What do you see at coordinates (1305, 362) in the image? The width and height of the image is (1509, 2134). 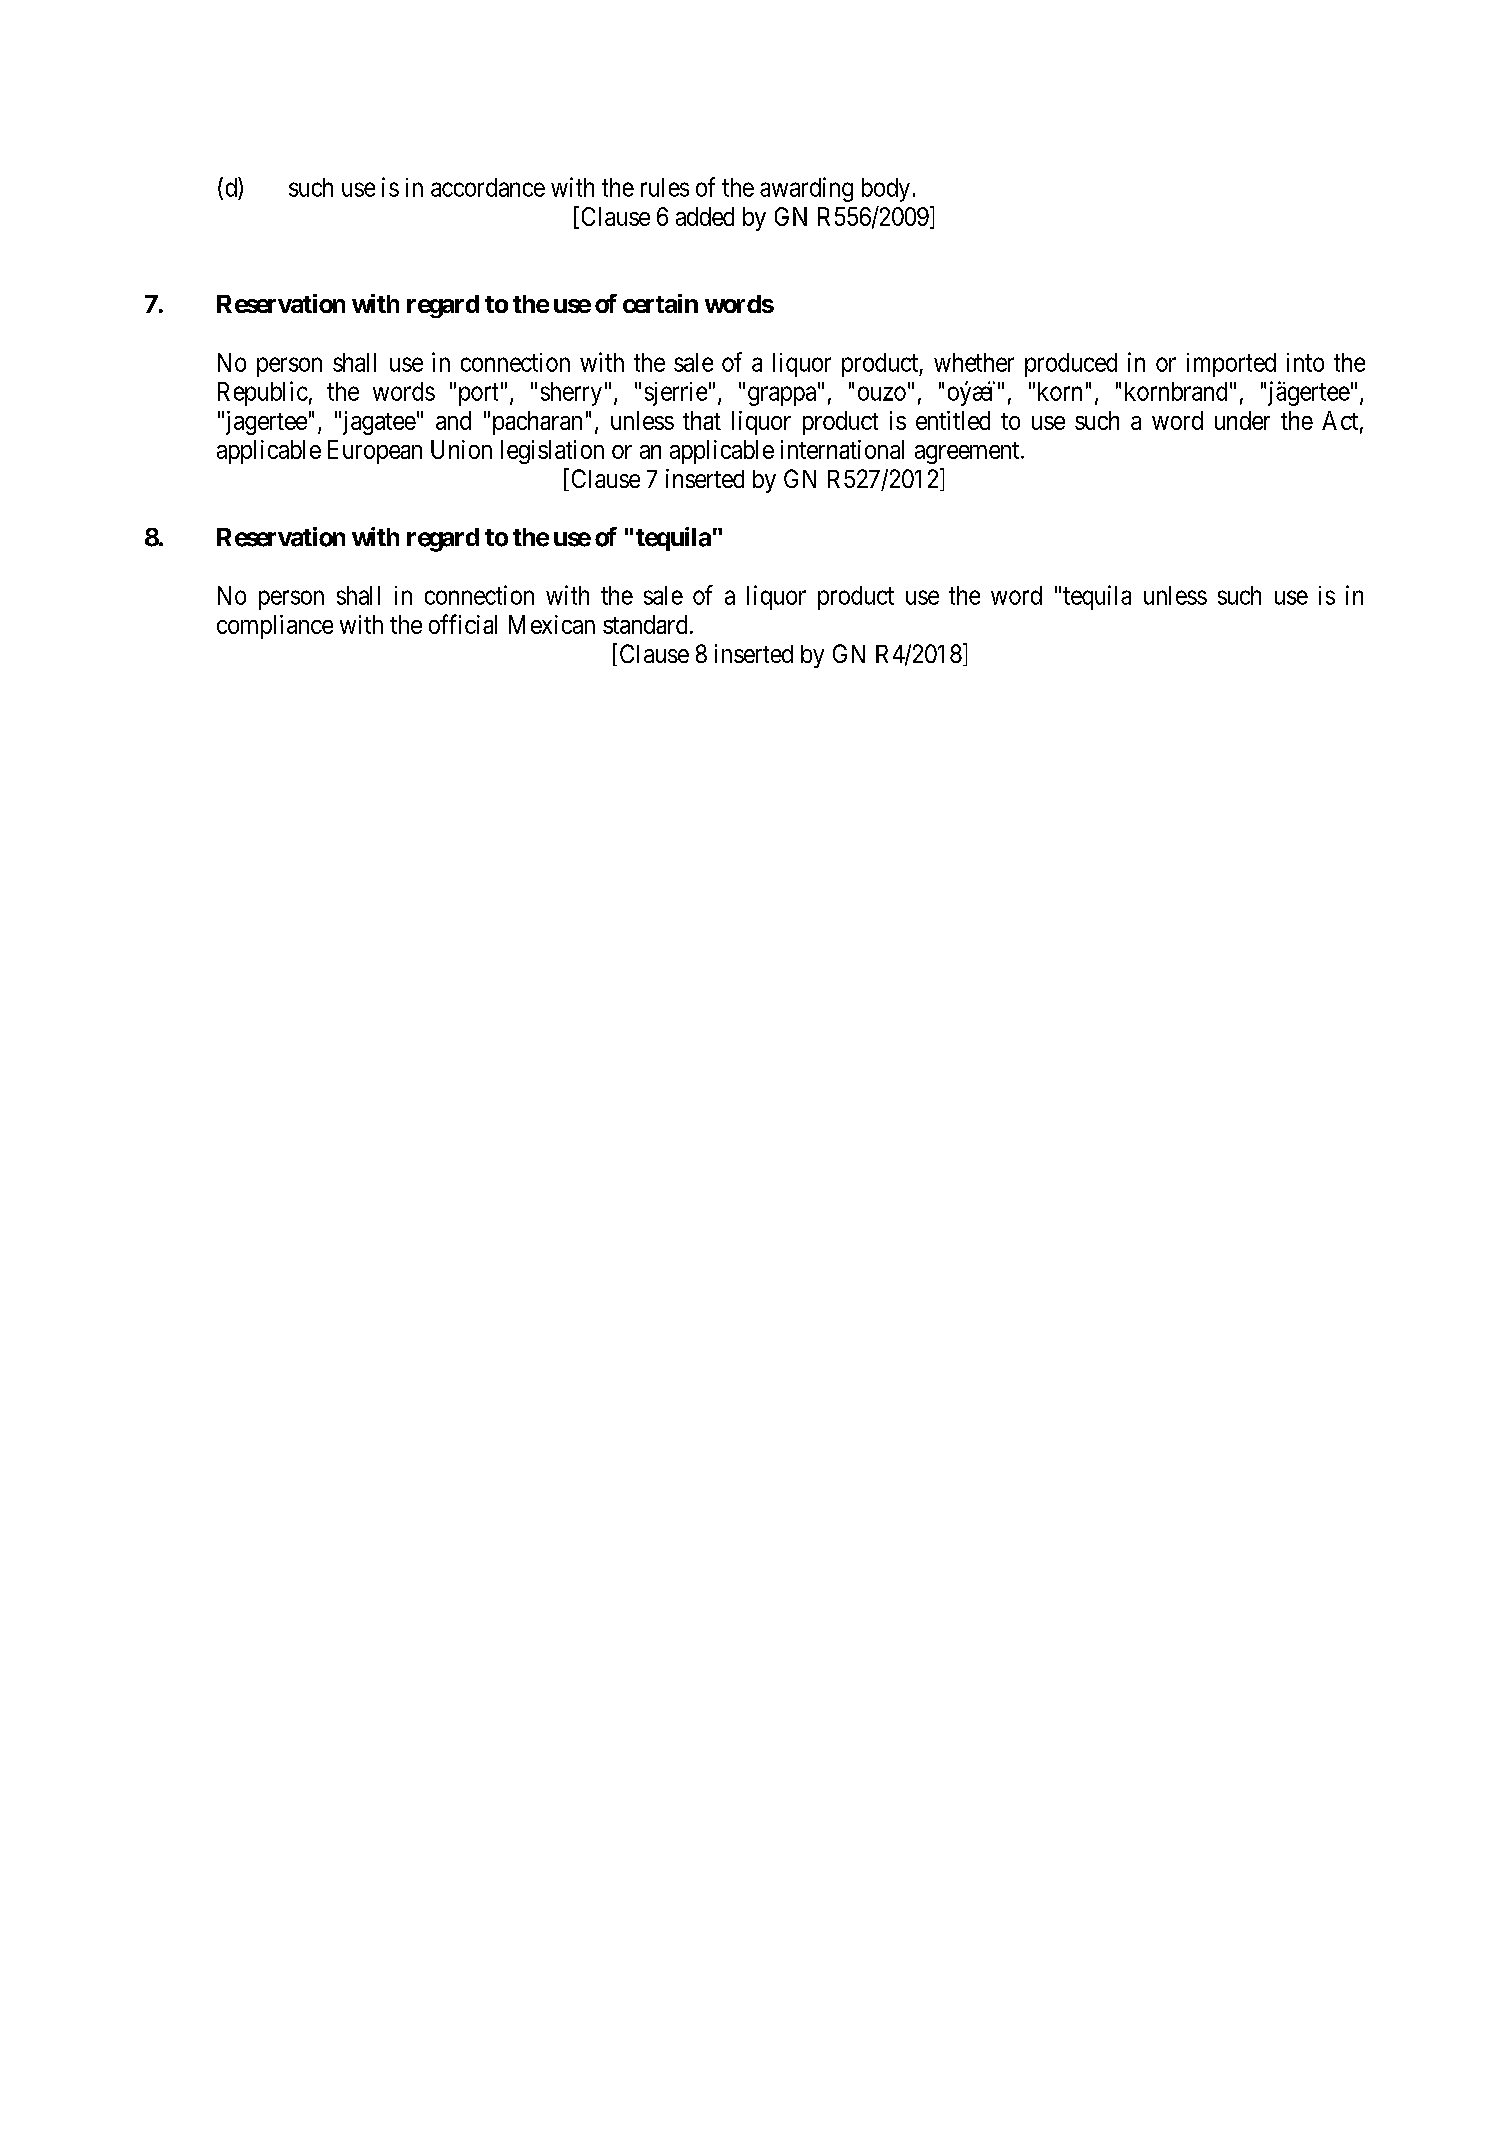 I see `into` at bounding box center [1305, 362].
